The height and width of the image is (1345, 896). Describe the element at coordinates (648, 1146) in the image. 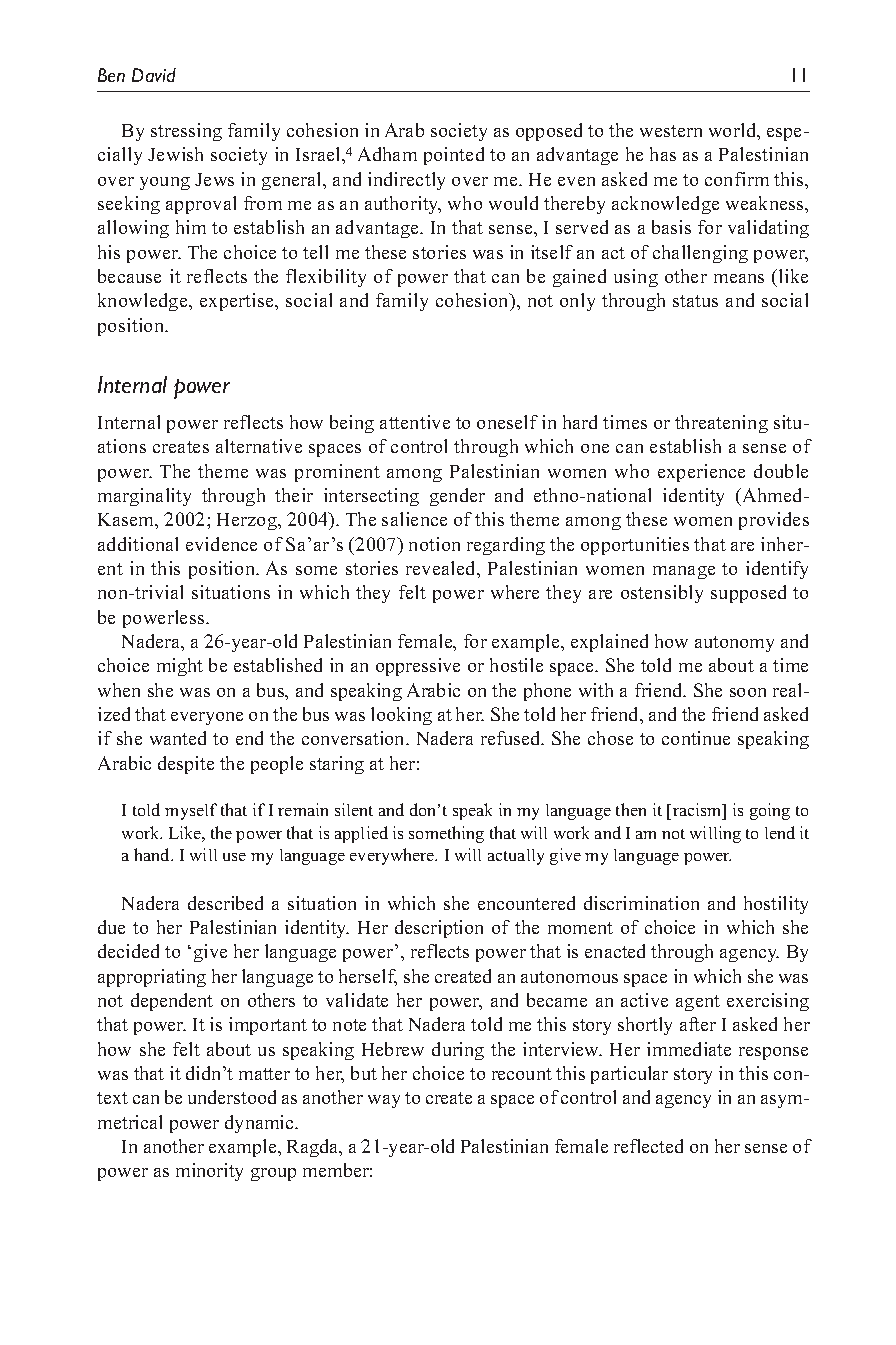

I see `reflected` at that location.
